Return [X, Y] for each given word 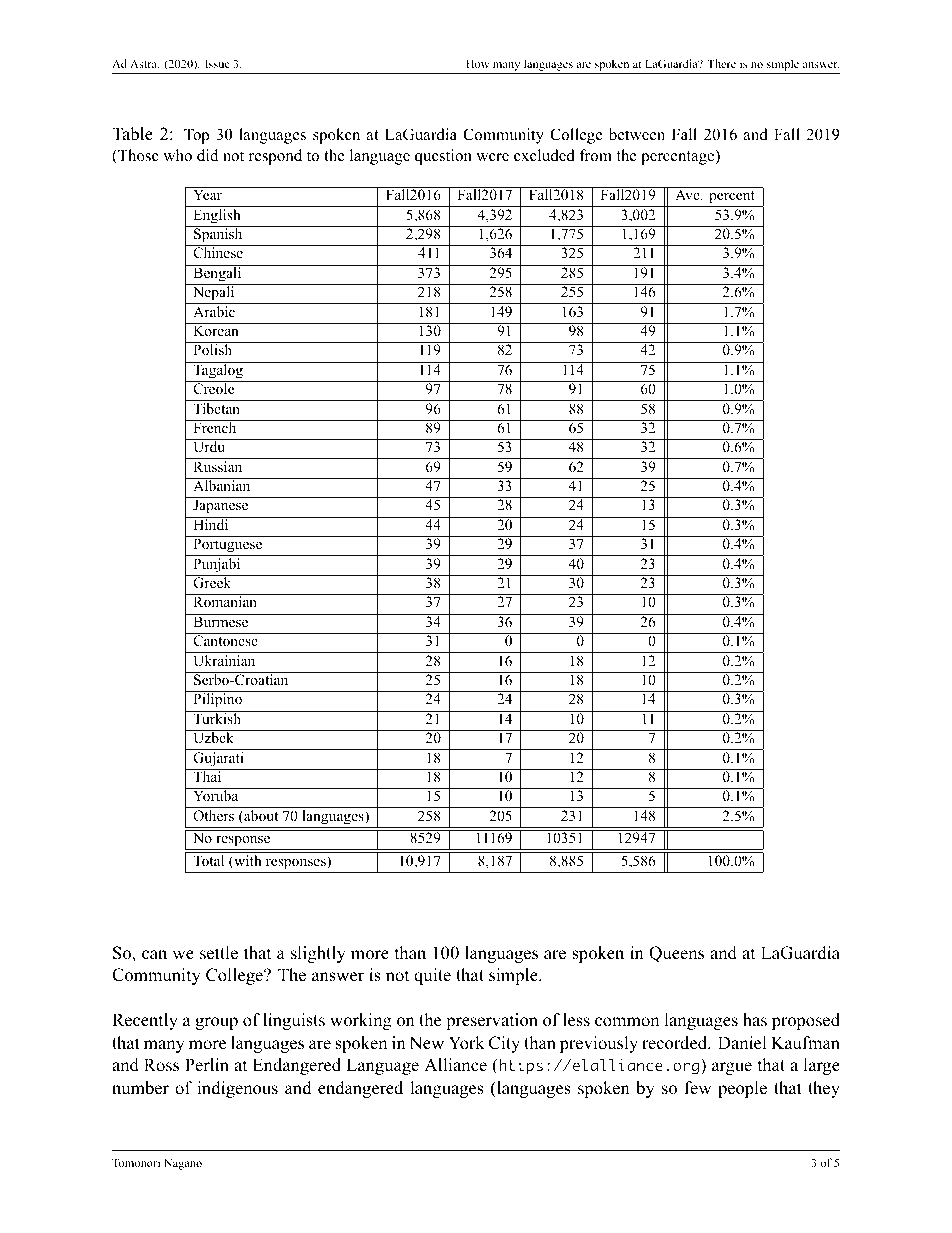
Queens [676, 954]
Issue [217, 63]
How [478, 63]
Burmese [221, 620]
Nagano [183, 1164]
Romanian [225, 600]
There [721, 63]
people [742, 1089]
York [467, 1043]
